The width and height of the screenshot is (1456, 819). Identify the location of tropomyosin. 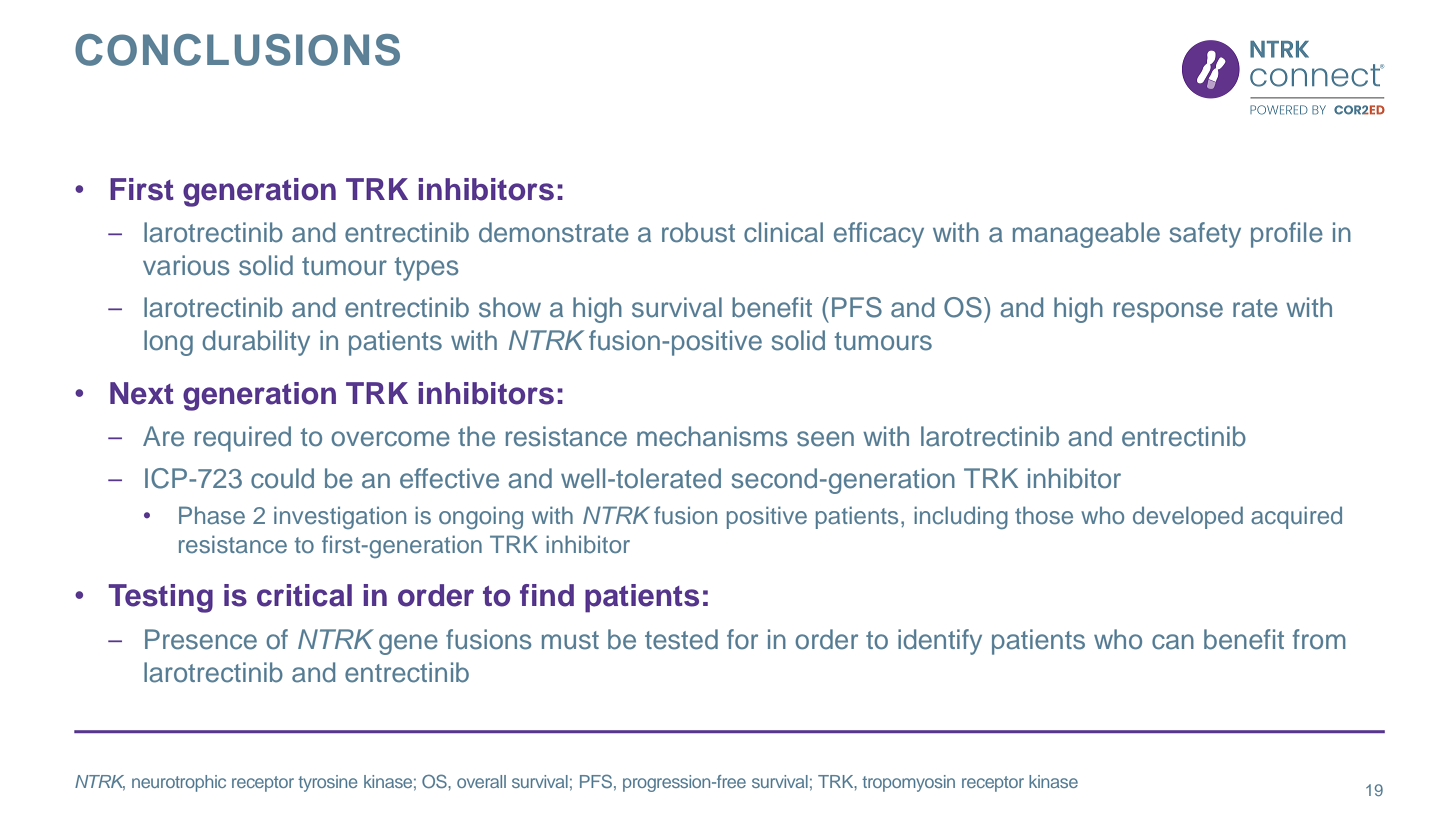
(908, 783).
